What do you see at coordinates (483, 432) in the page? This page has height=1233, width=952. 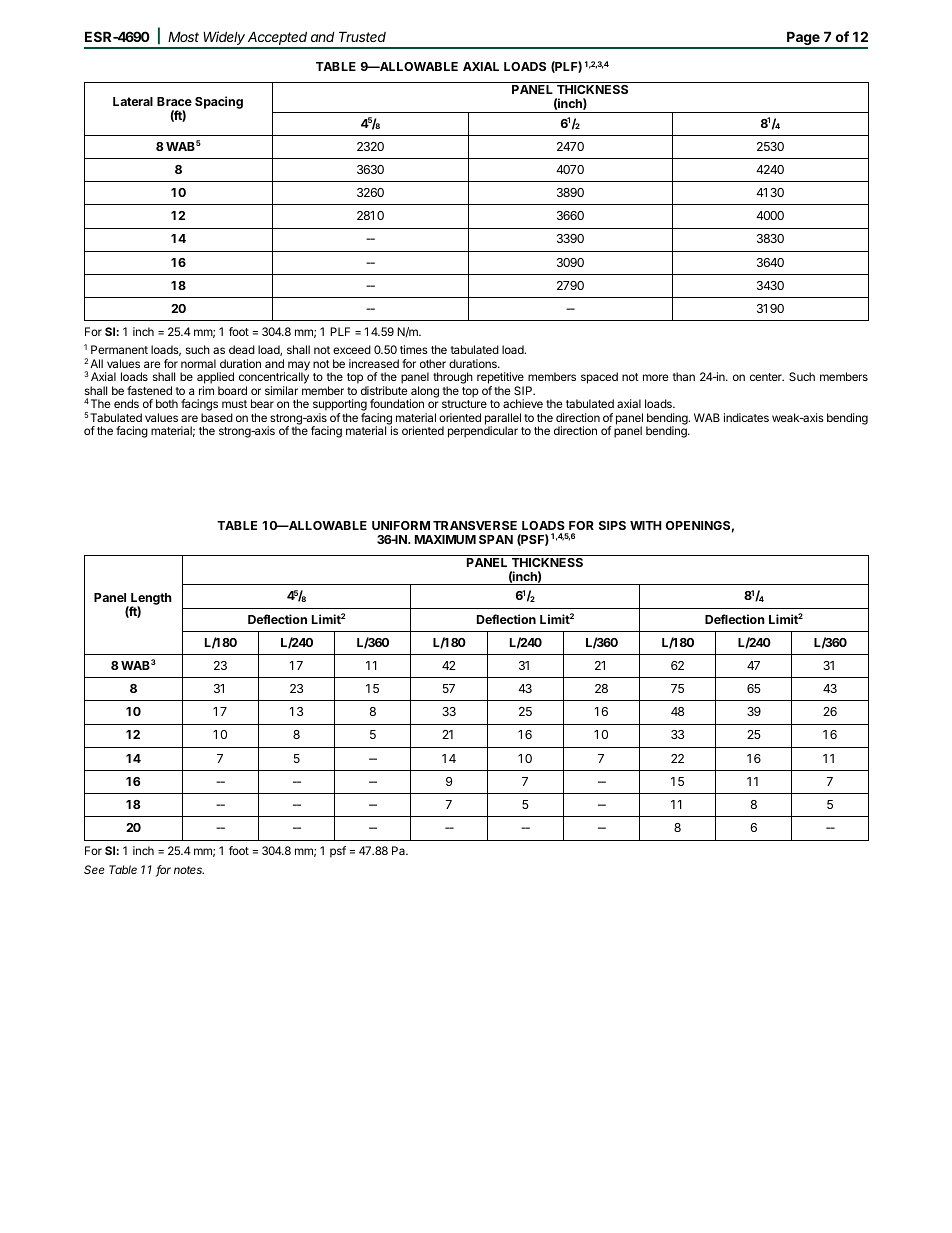 I see `perpendicular` at bounding box center [483, 432].
